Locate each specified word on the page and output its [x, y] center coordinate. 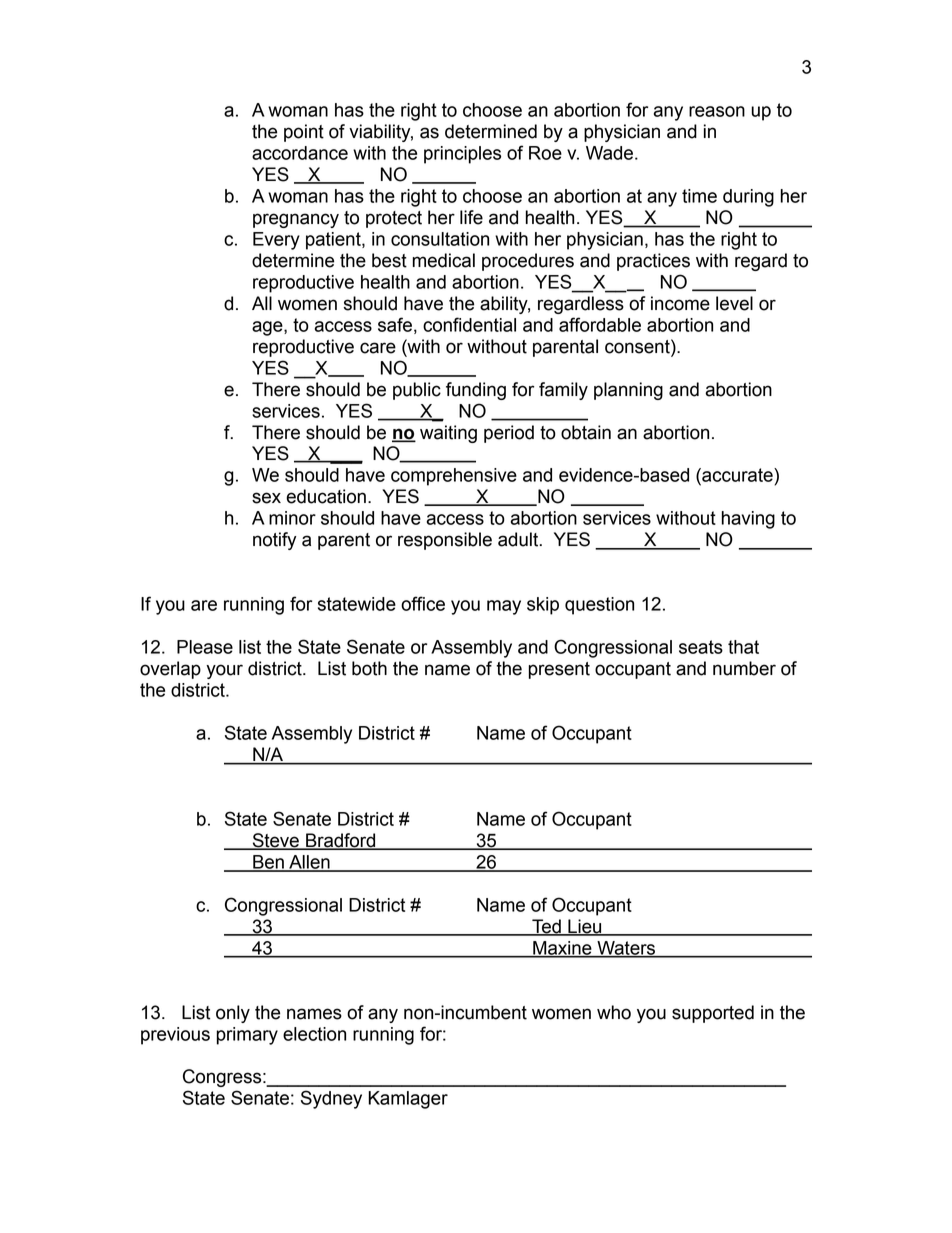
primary [247, 1036]
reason [717, 111]
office [423, 603]
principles [462, 155]
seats [701, 647]
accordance [300, 153]
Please [205, 647]
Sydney [331, 1099]
